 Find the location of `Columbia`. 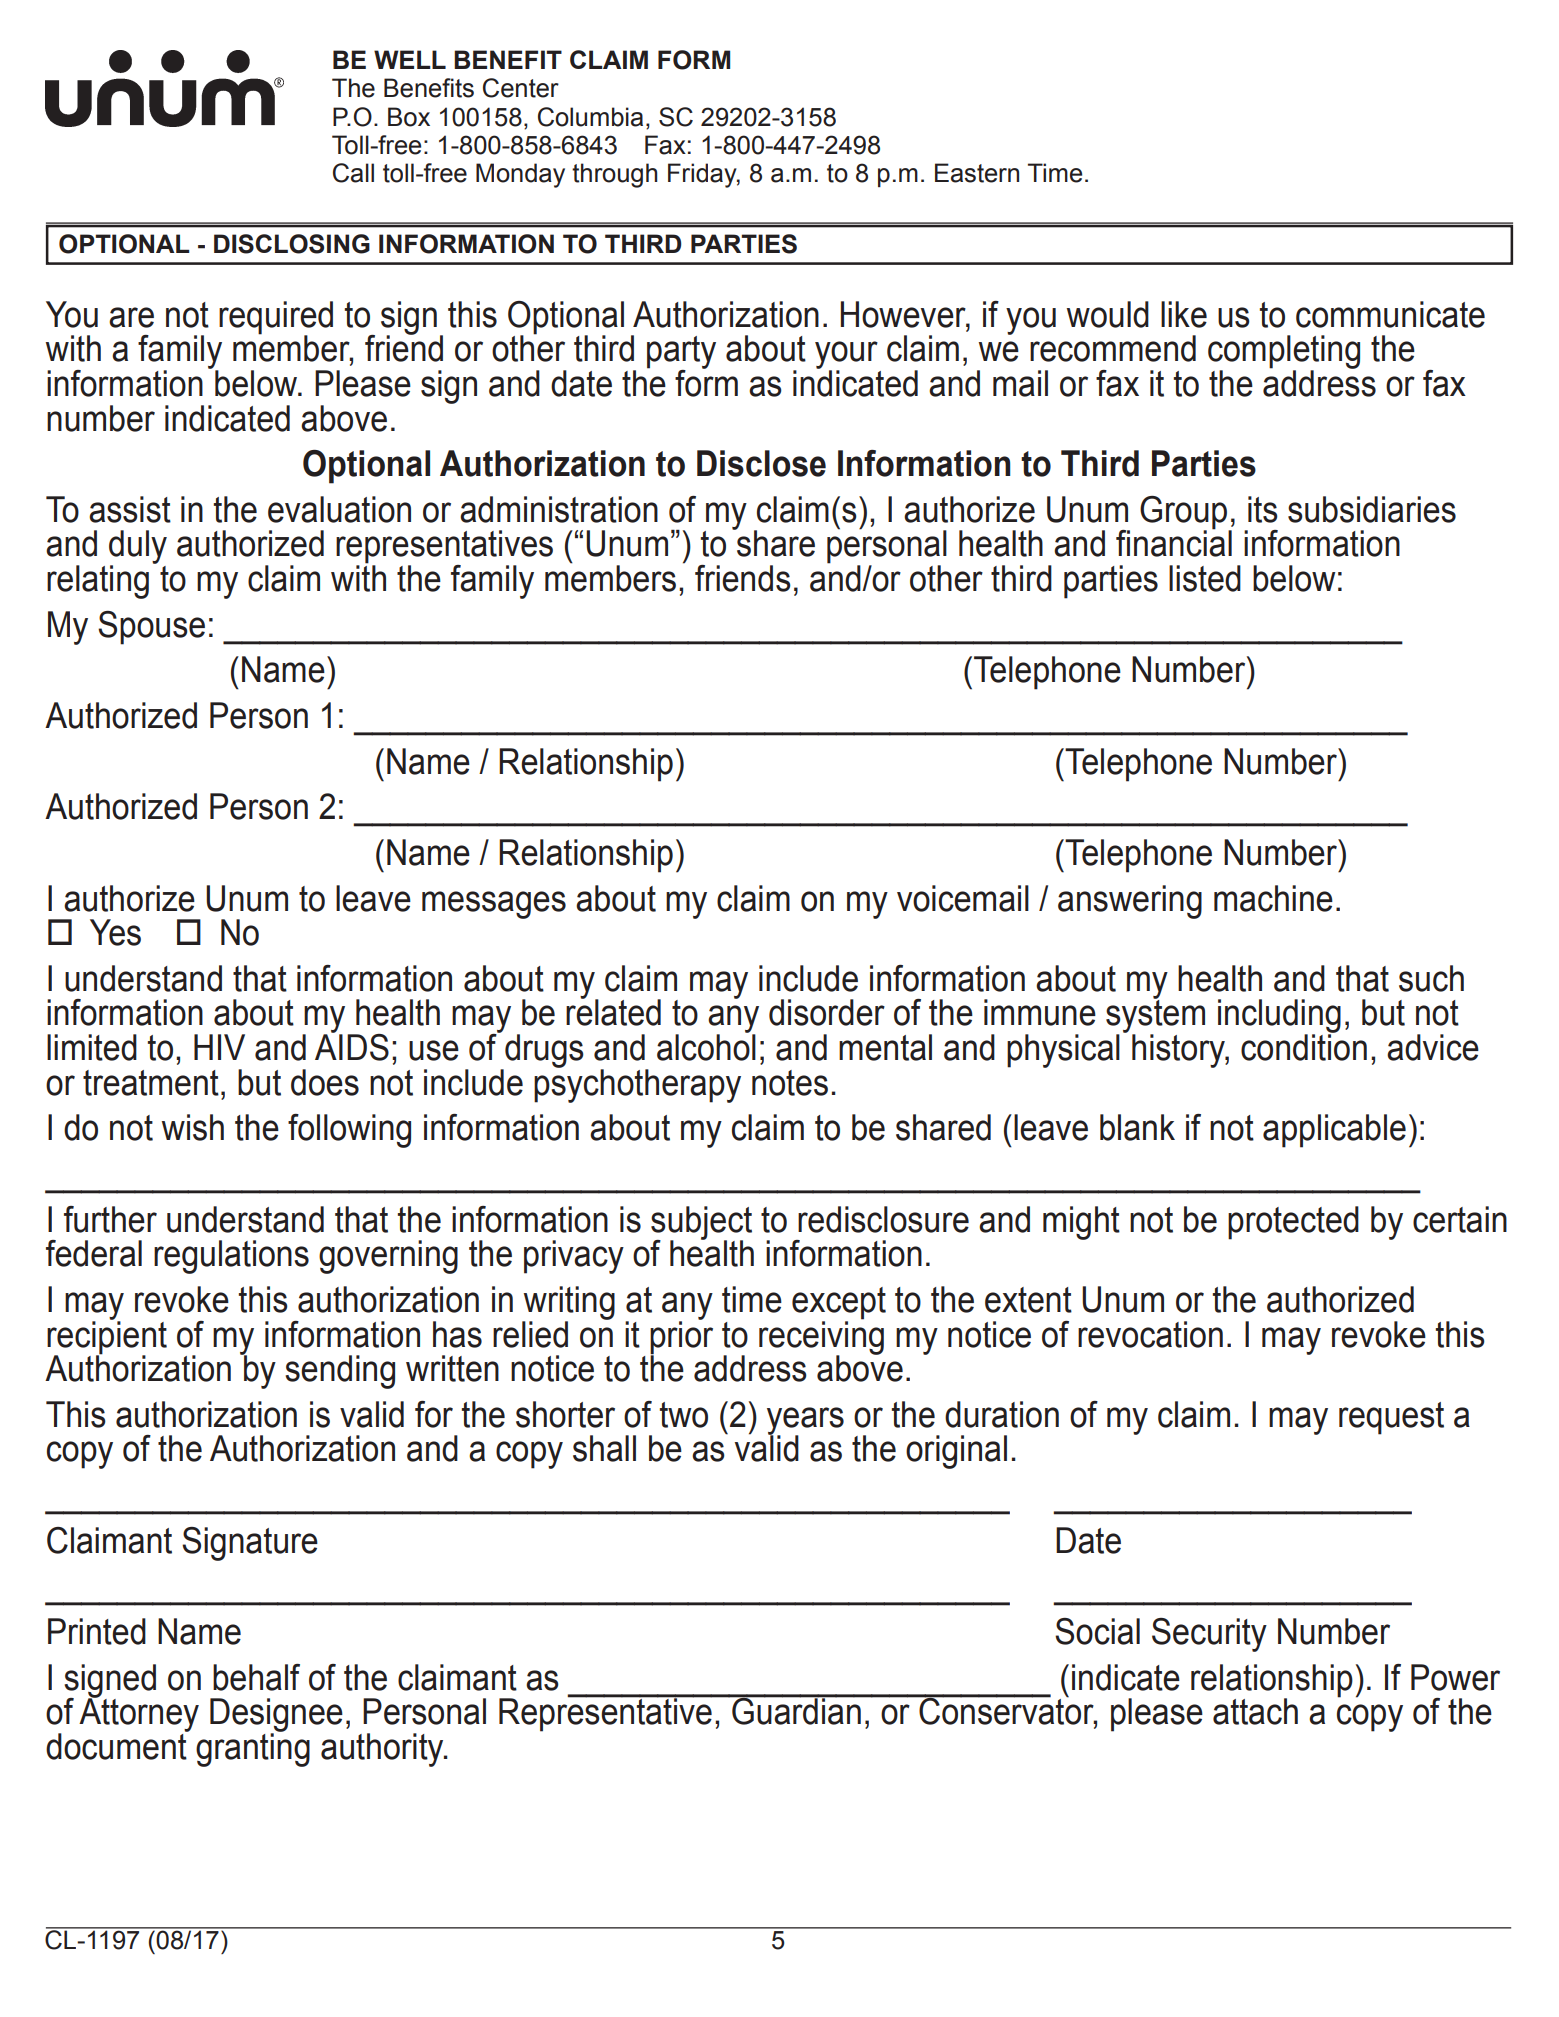

Columbia is located at coordinates (590, 117).
